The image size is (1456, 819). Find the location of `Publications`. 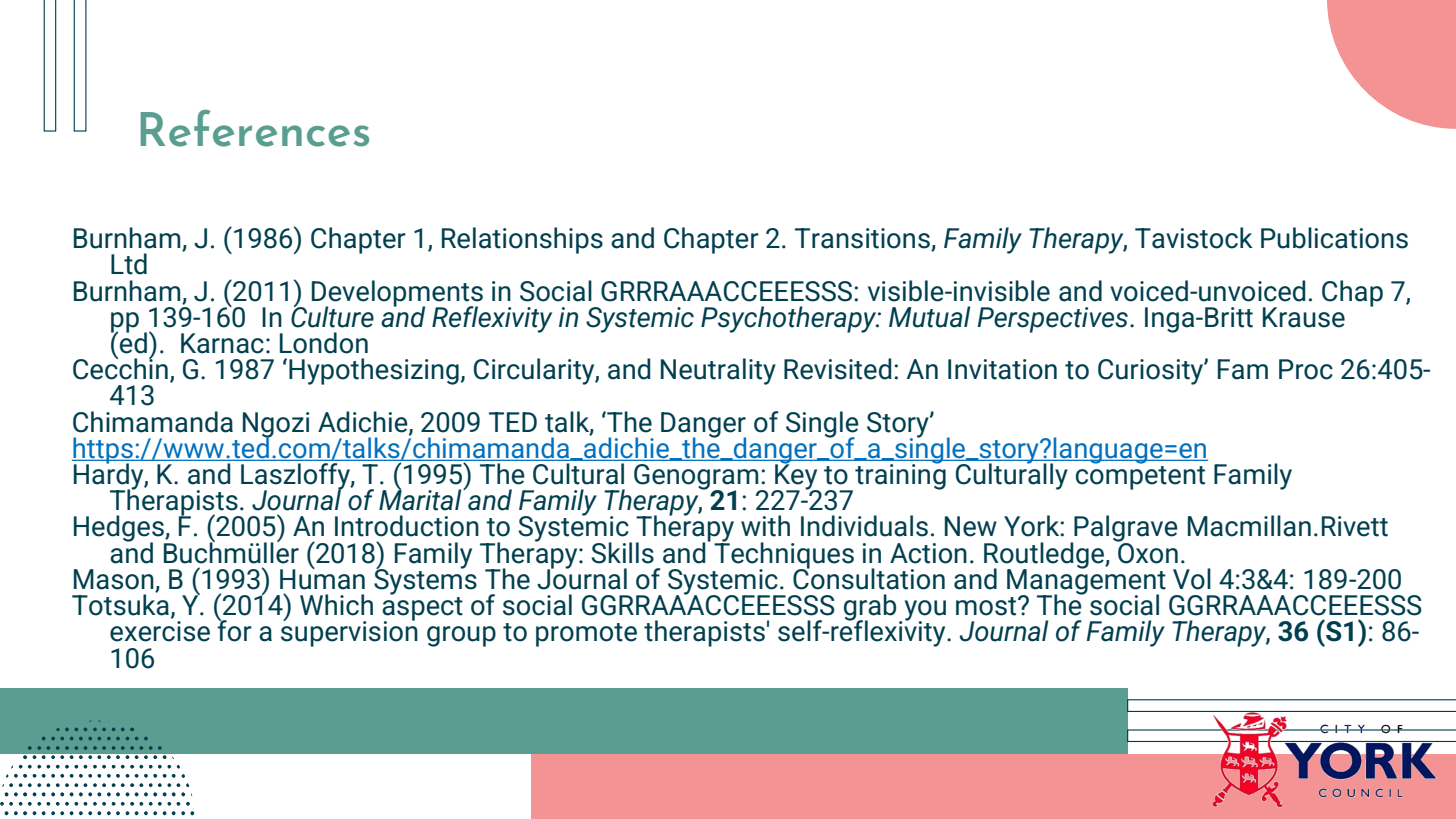

Publications is located at coordinates (1334, 238).
